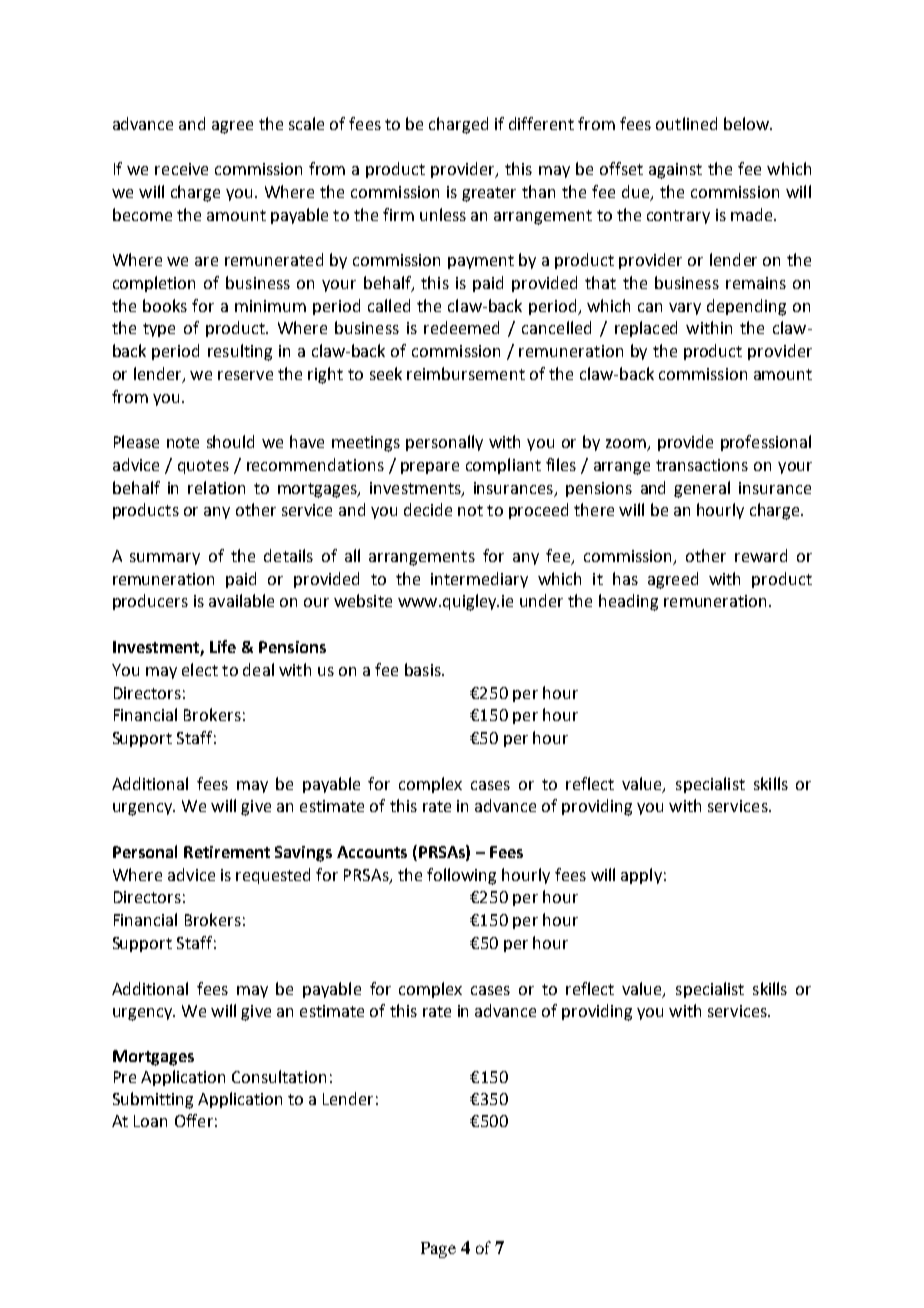 This screenshot has height=1308, width=924. What do you see at coordinates (489, 194) in the screenshot?
I see `greater` at bounding box center [489, 194].
